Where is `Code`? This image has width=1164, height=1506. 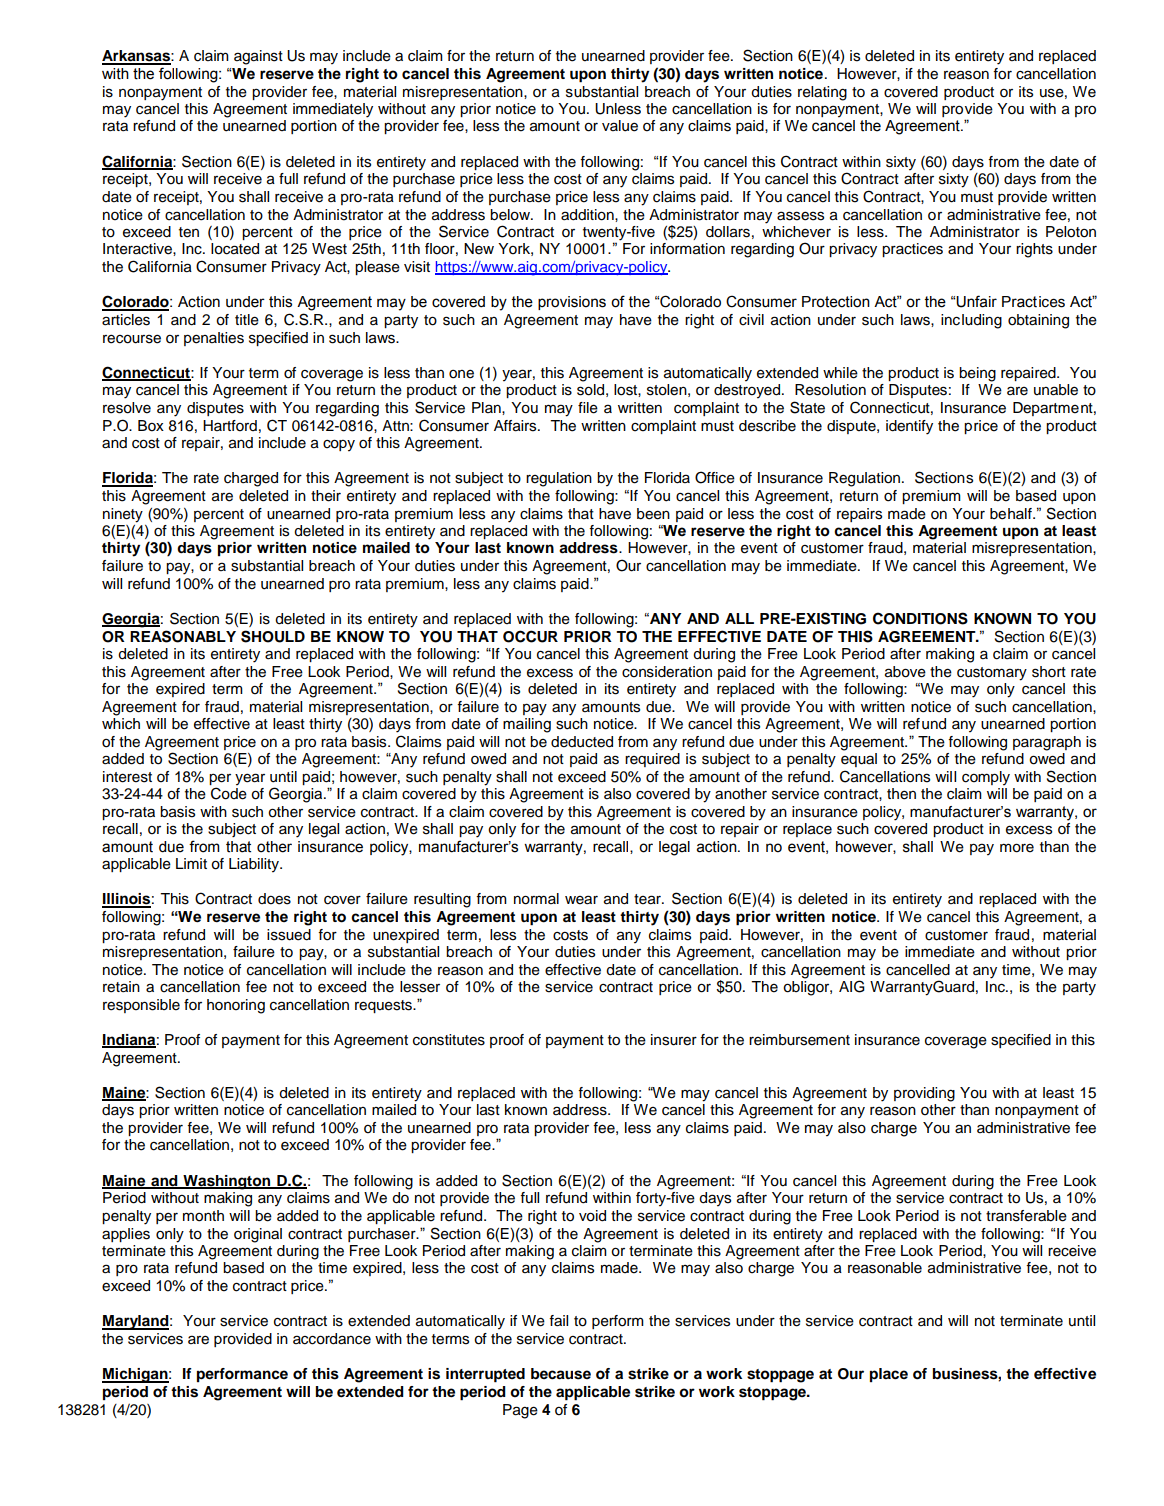
Code is located at coordinates (229, 792).
